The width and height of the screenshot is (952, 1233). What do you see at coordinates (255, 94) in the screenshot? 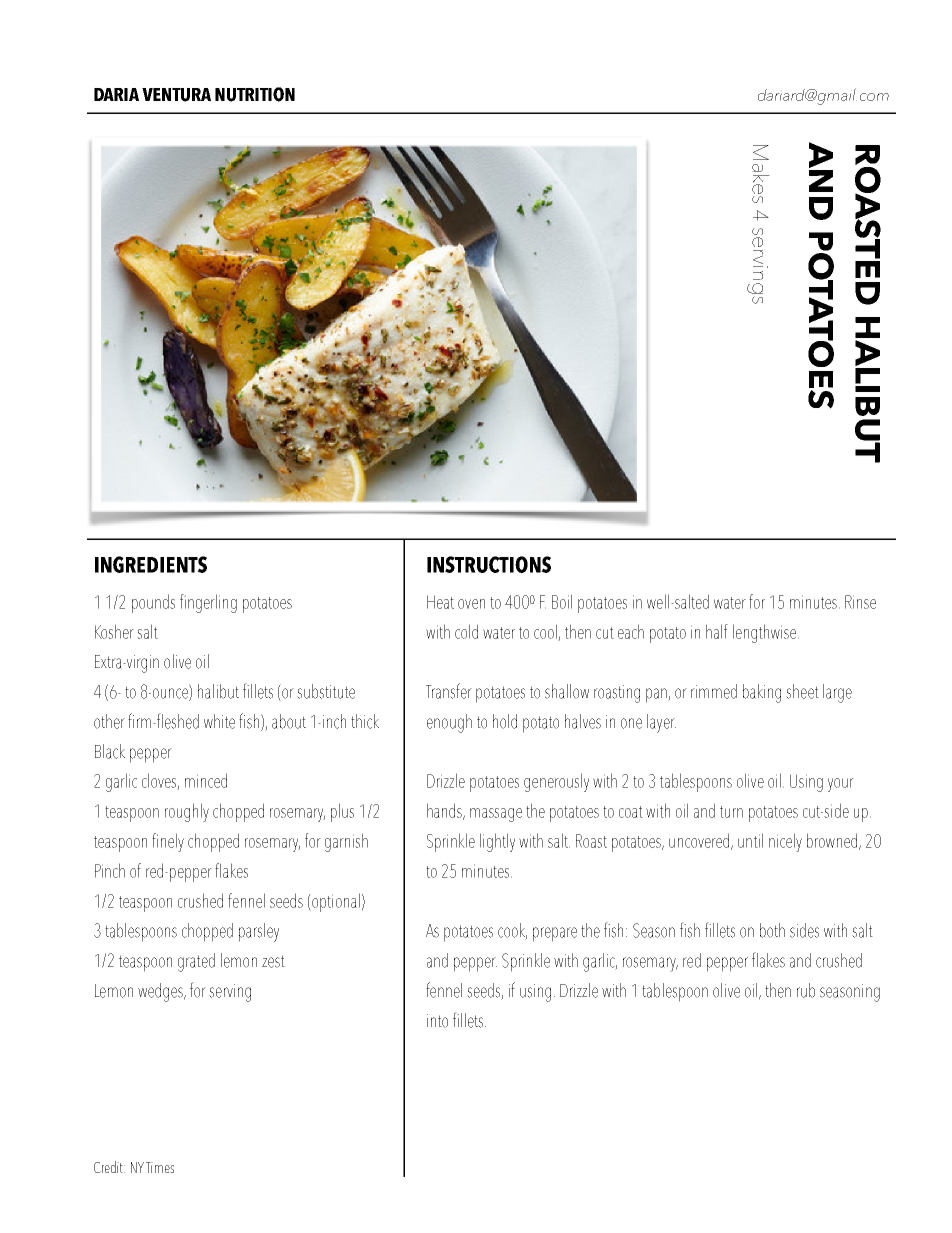
I see `NUTRITION` at bounding box center [255, 94].
